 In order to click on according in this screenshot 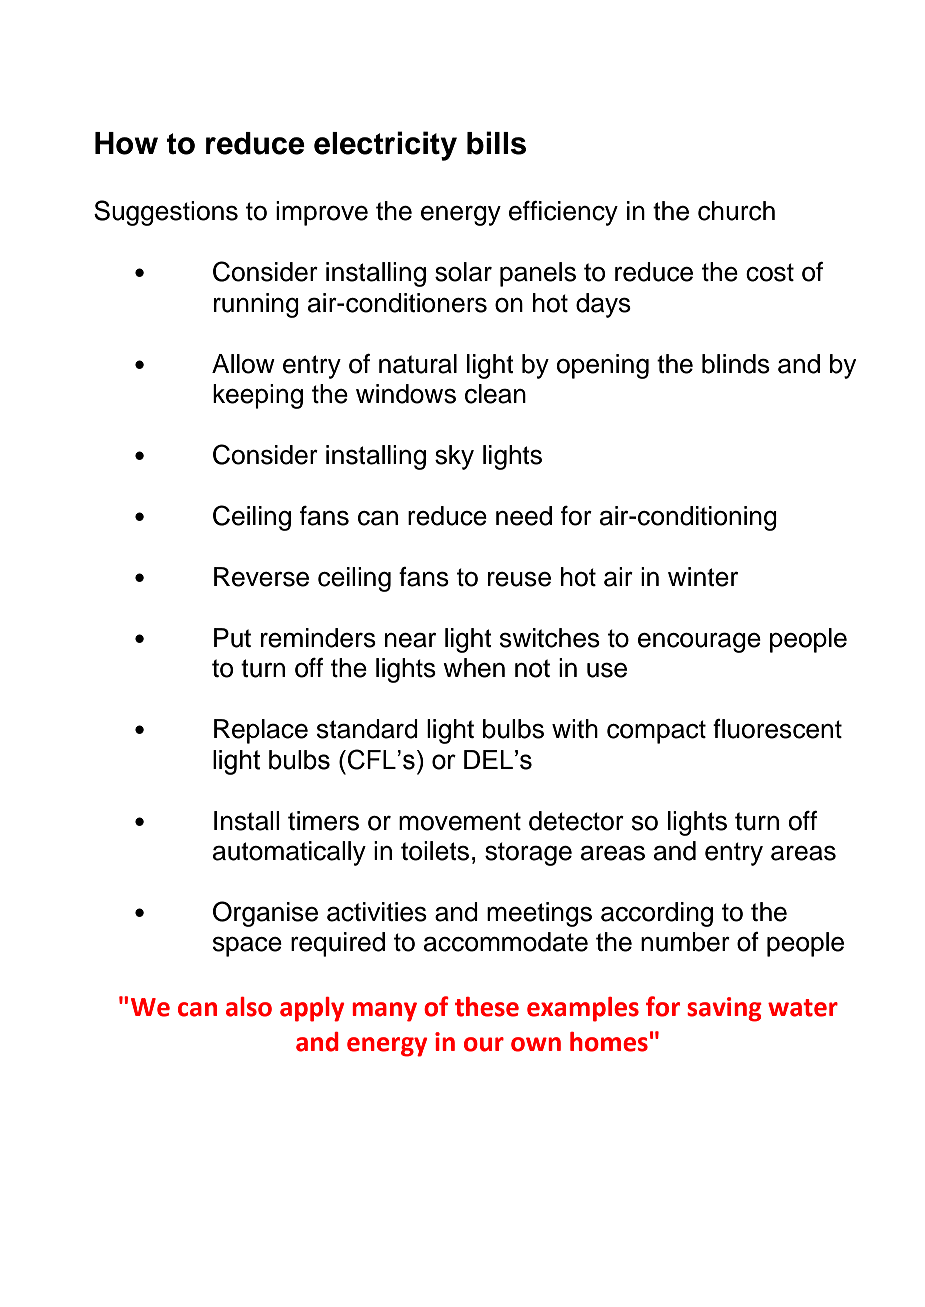, I will do `click(657, 914)`.
